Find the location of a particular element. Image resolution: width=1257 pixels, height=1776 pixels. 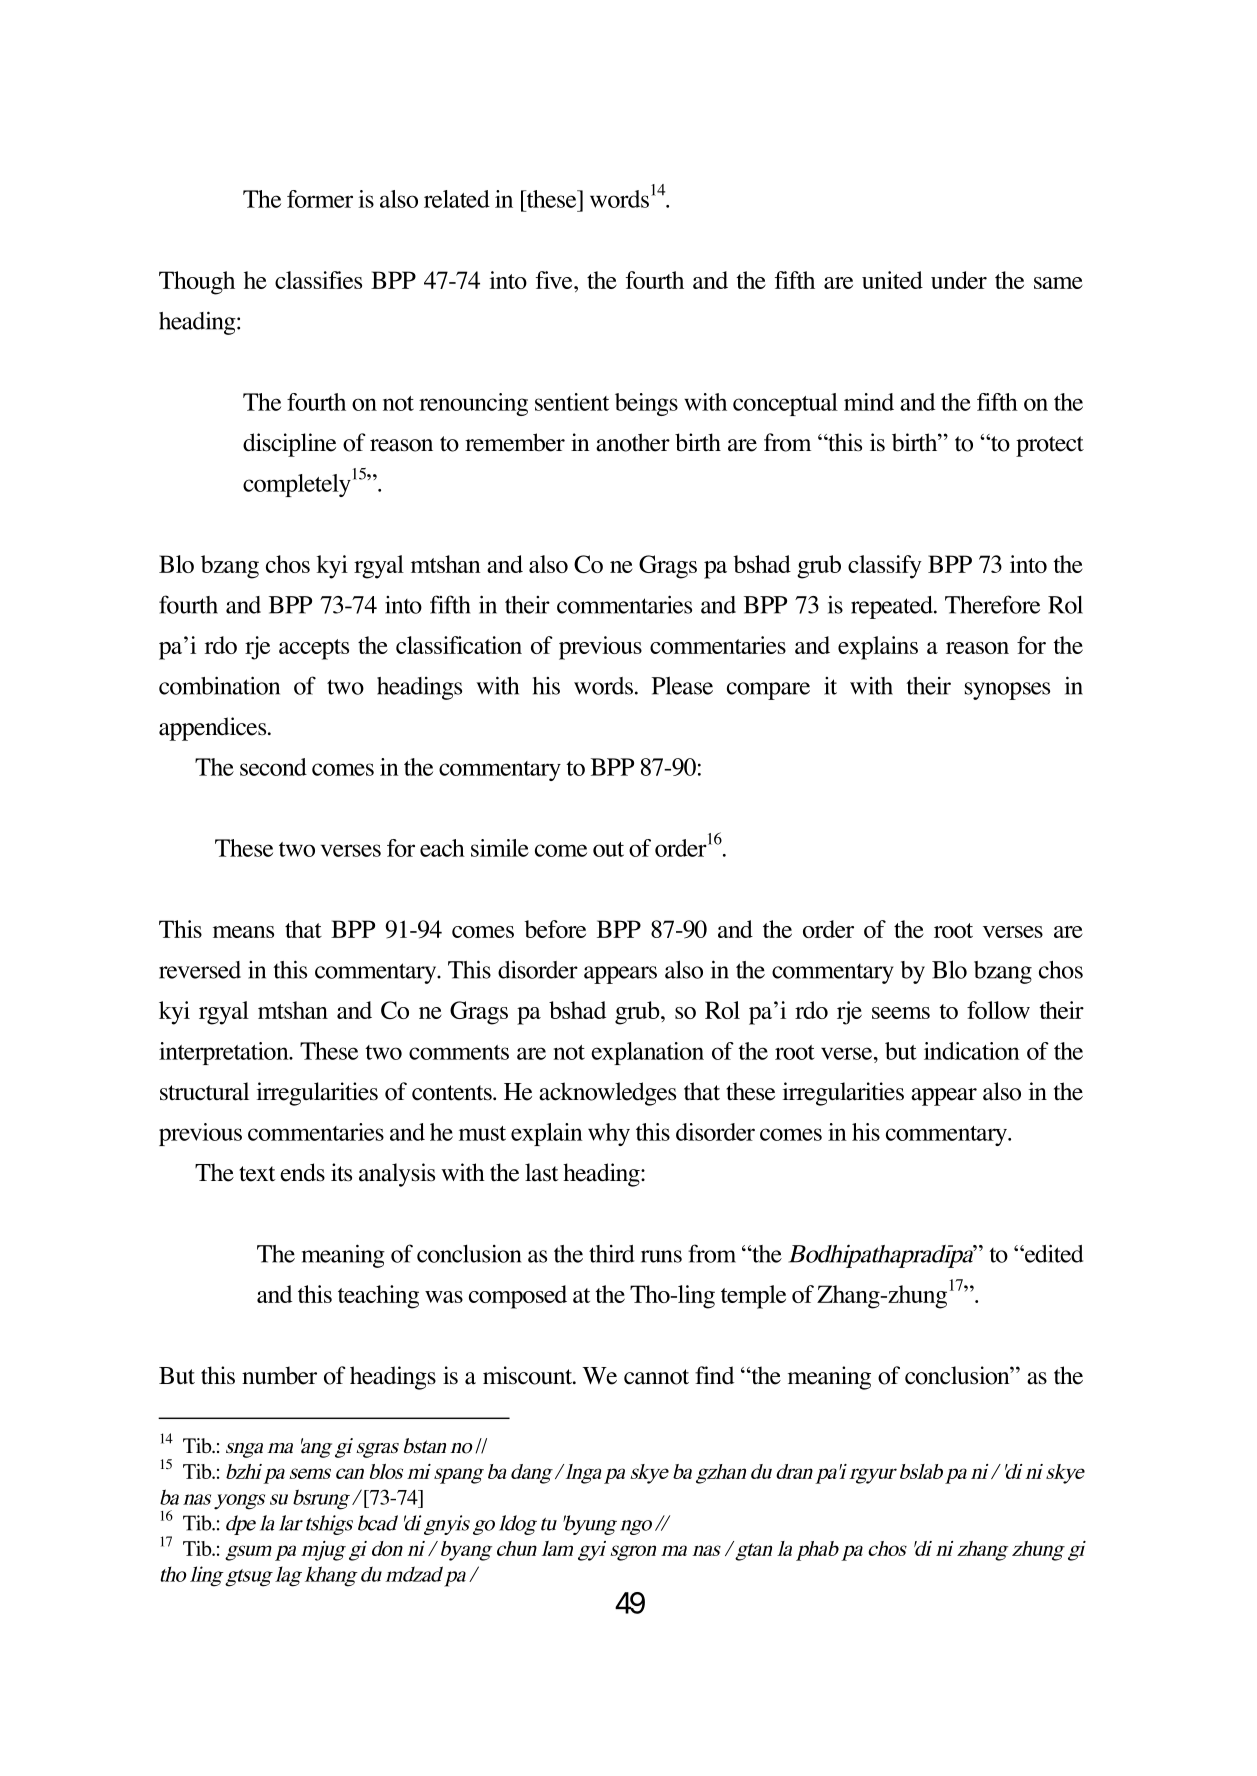

compare is located at coordinates (768, 691).
